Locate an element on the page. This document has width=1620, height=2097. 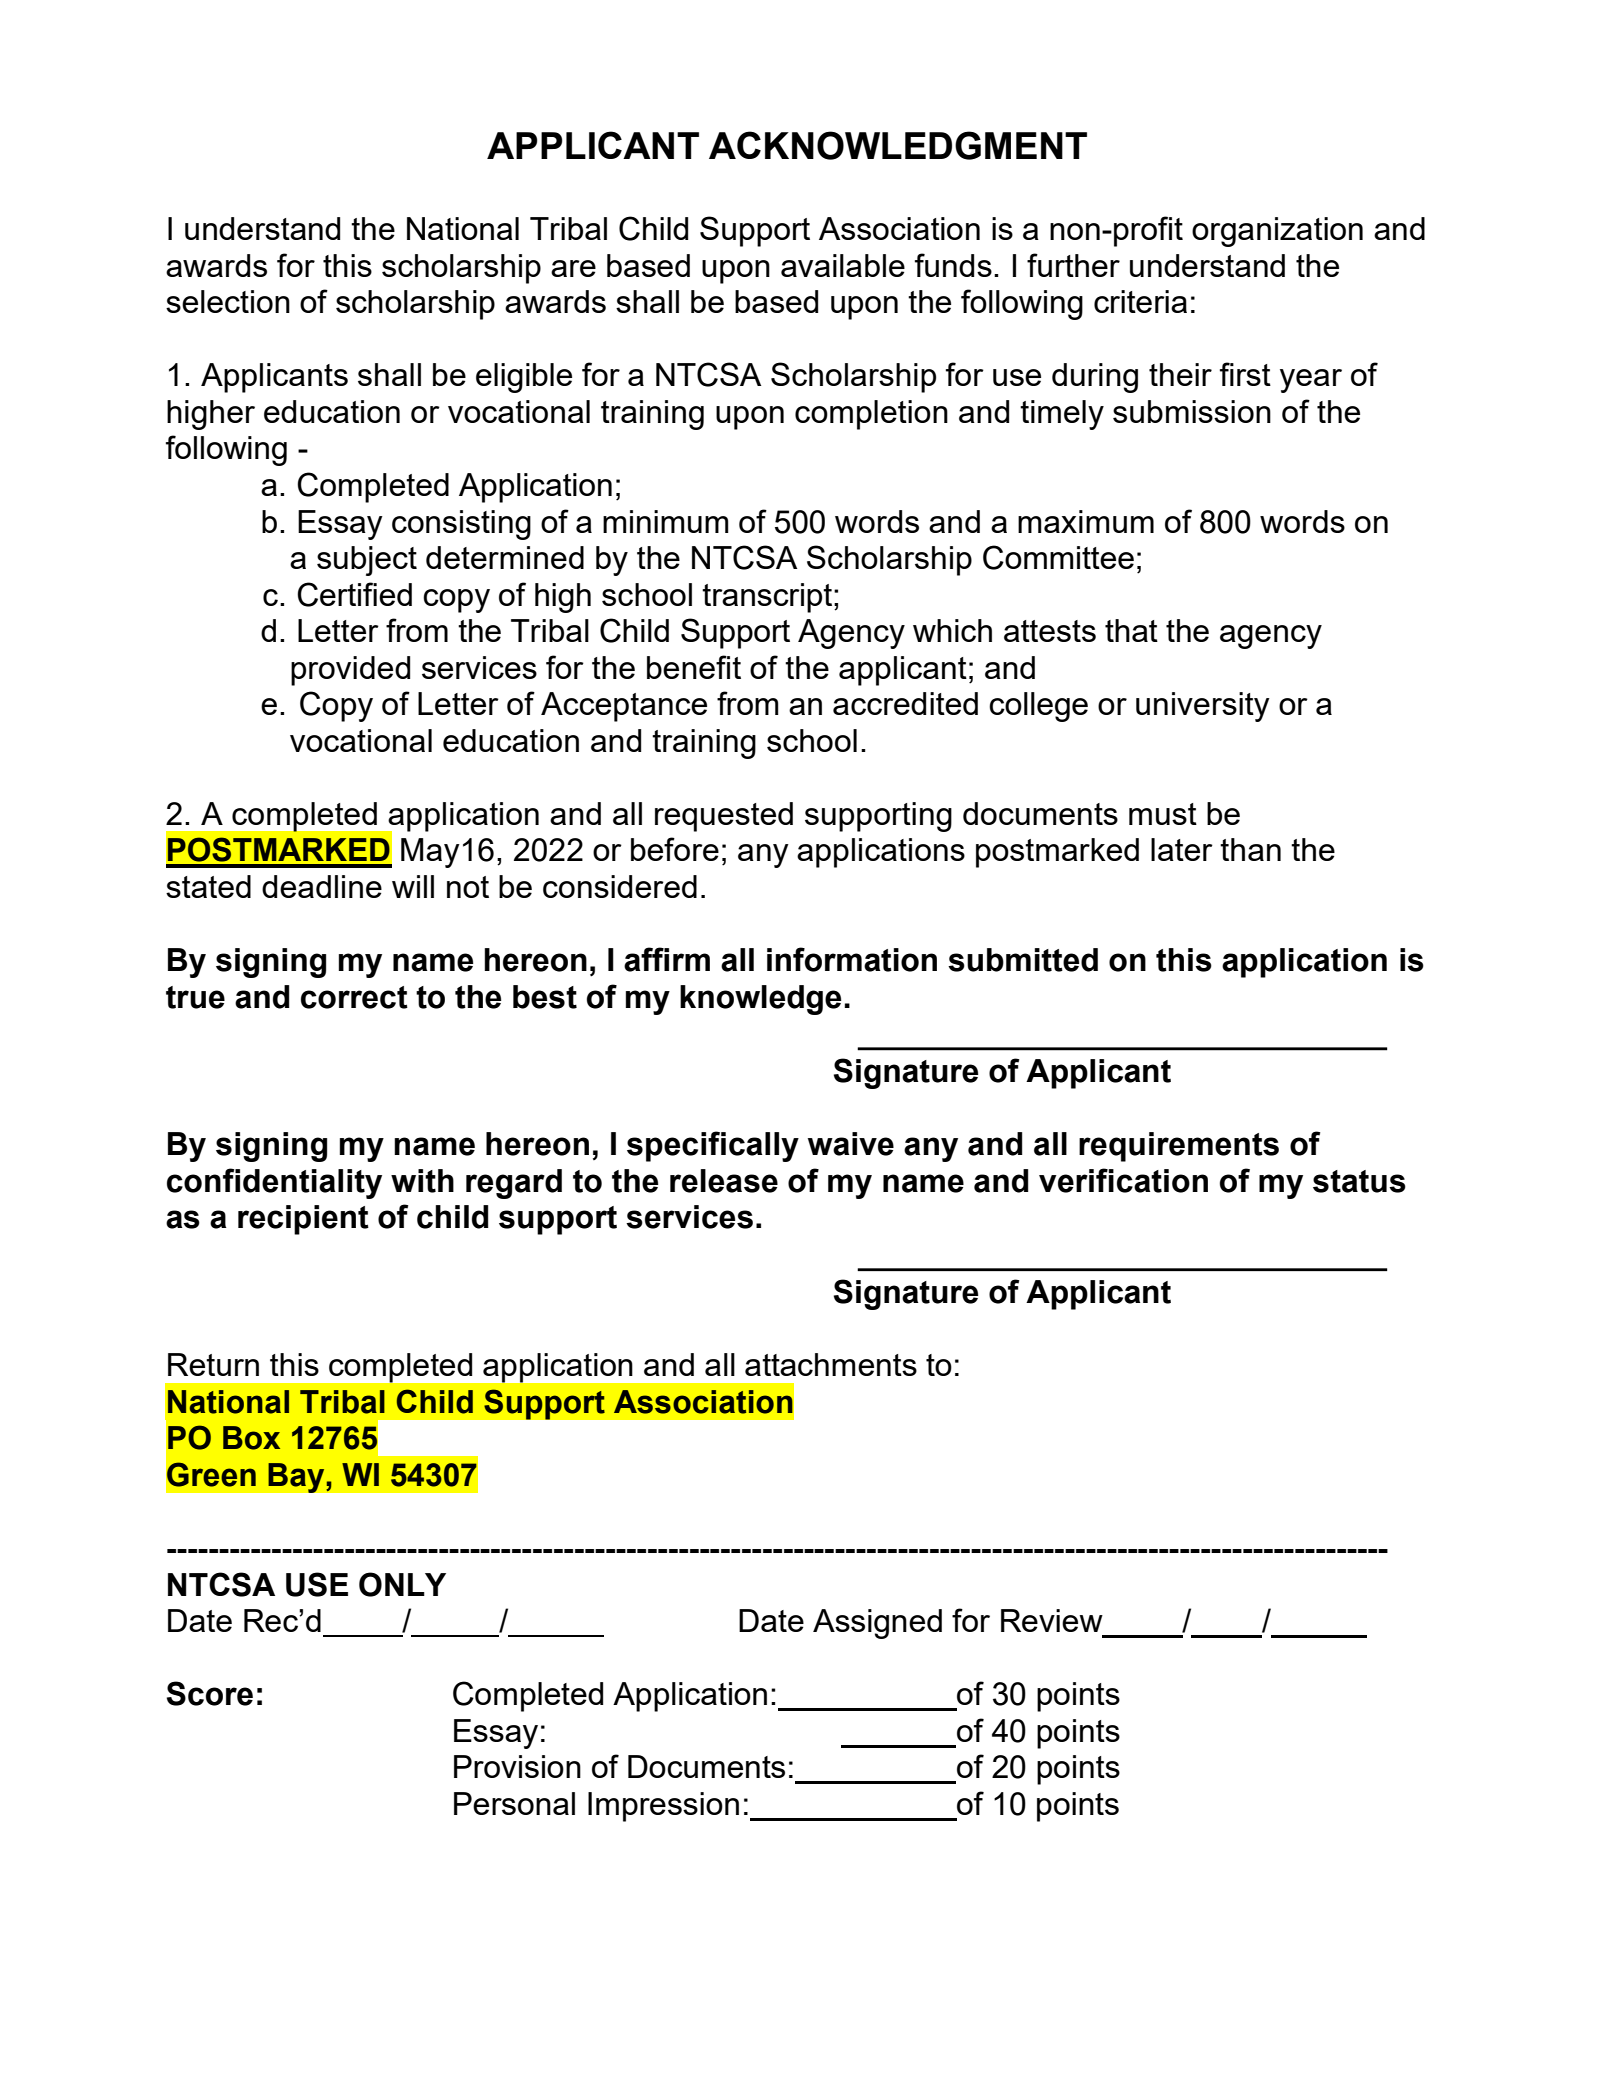
Review is located at coordinates (1052, 1620).
